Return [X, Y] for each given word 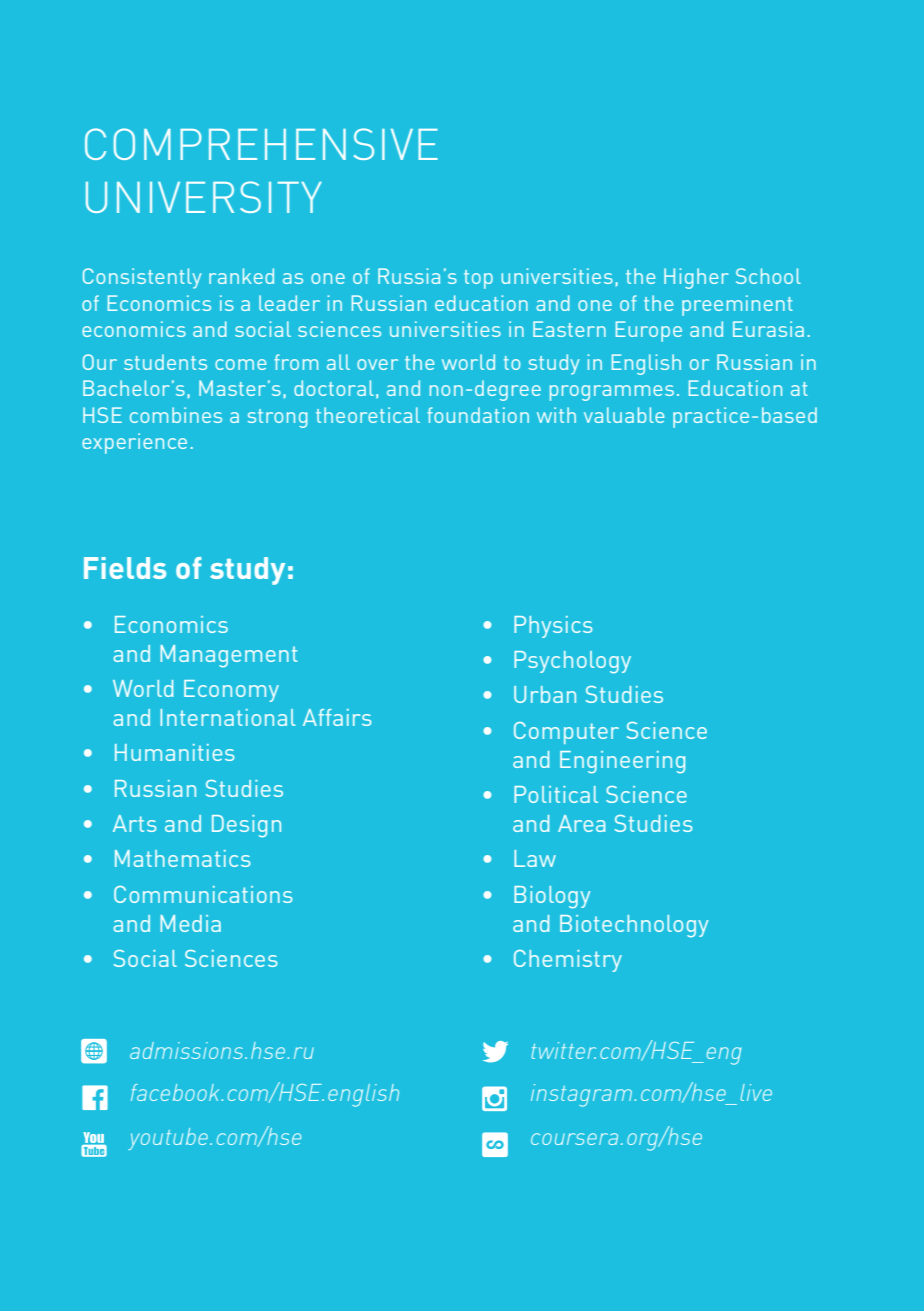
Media [190, 923]
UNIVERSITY [204, 197]
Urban [545, 694]
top [478, 279]
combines [176, 415]
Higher [696, 278]
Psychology [572, 662]
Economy [231, 691]
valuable [624, 415]
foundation [478, 415]
